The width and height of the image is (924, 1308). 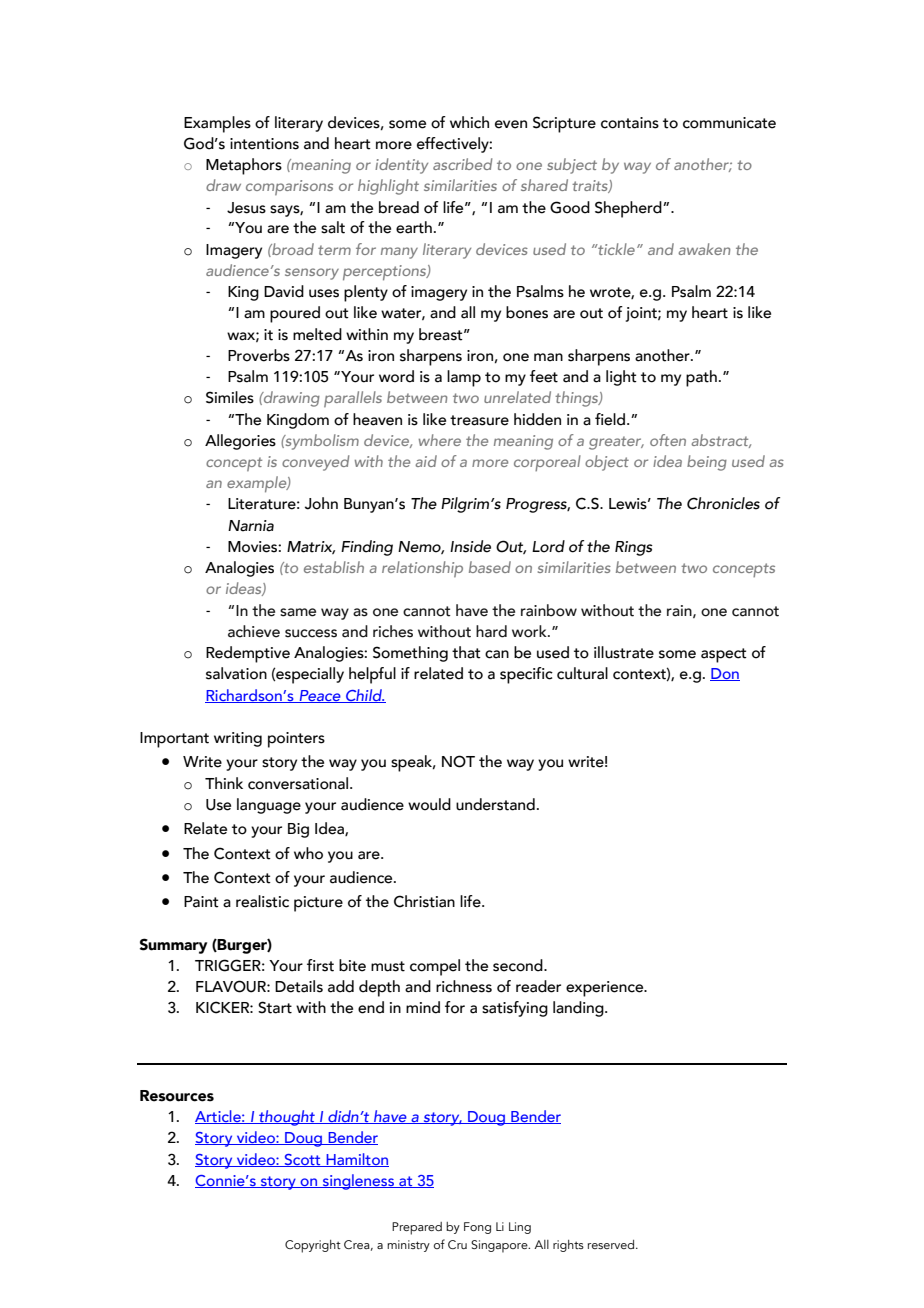 I want to click on Copyright, so click(x=313, y=1246).
